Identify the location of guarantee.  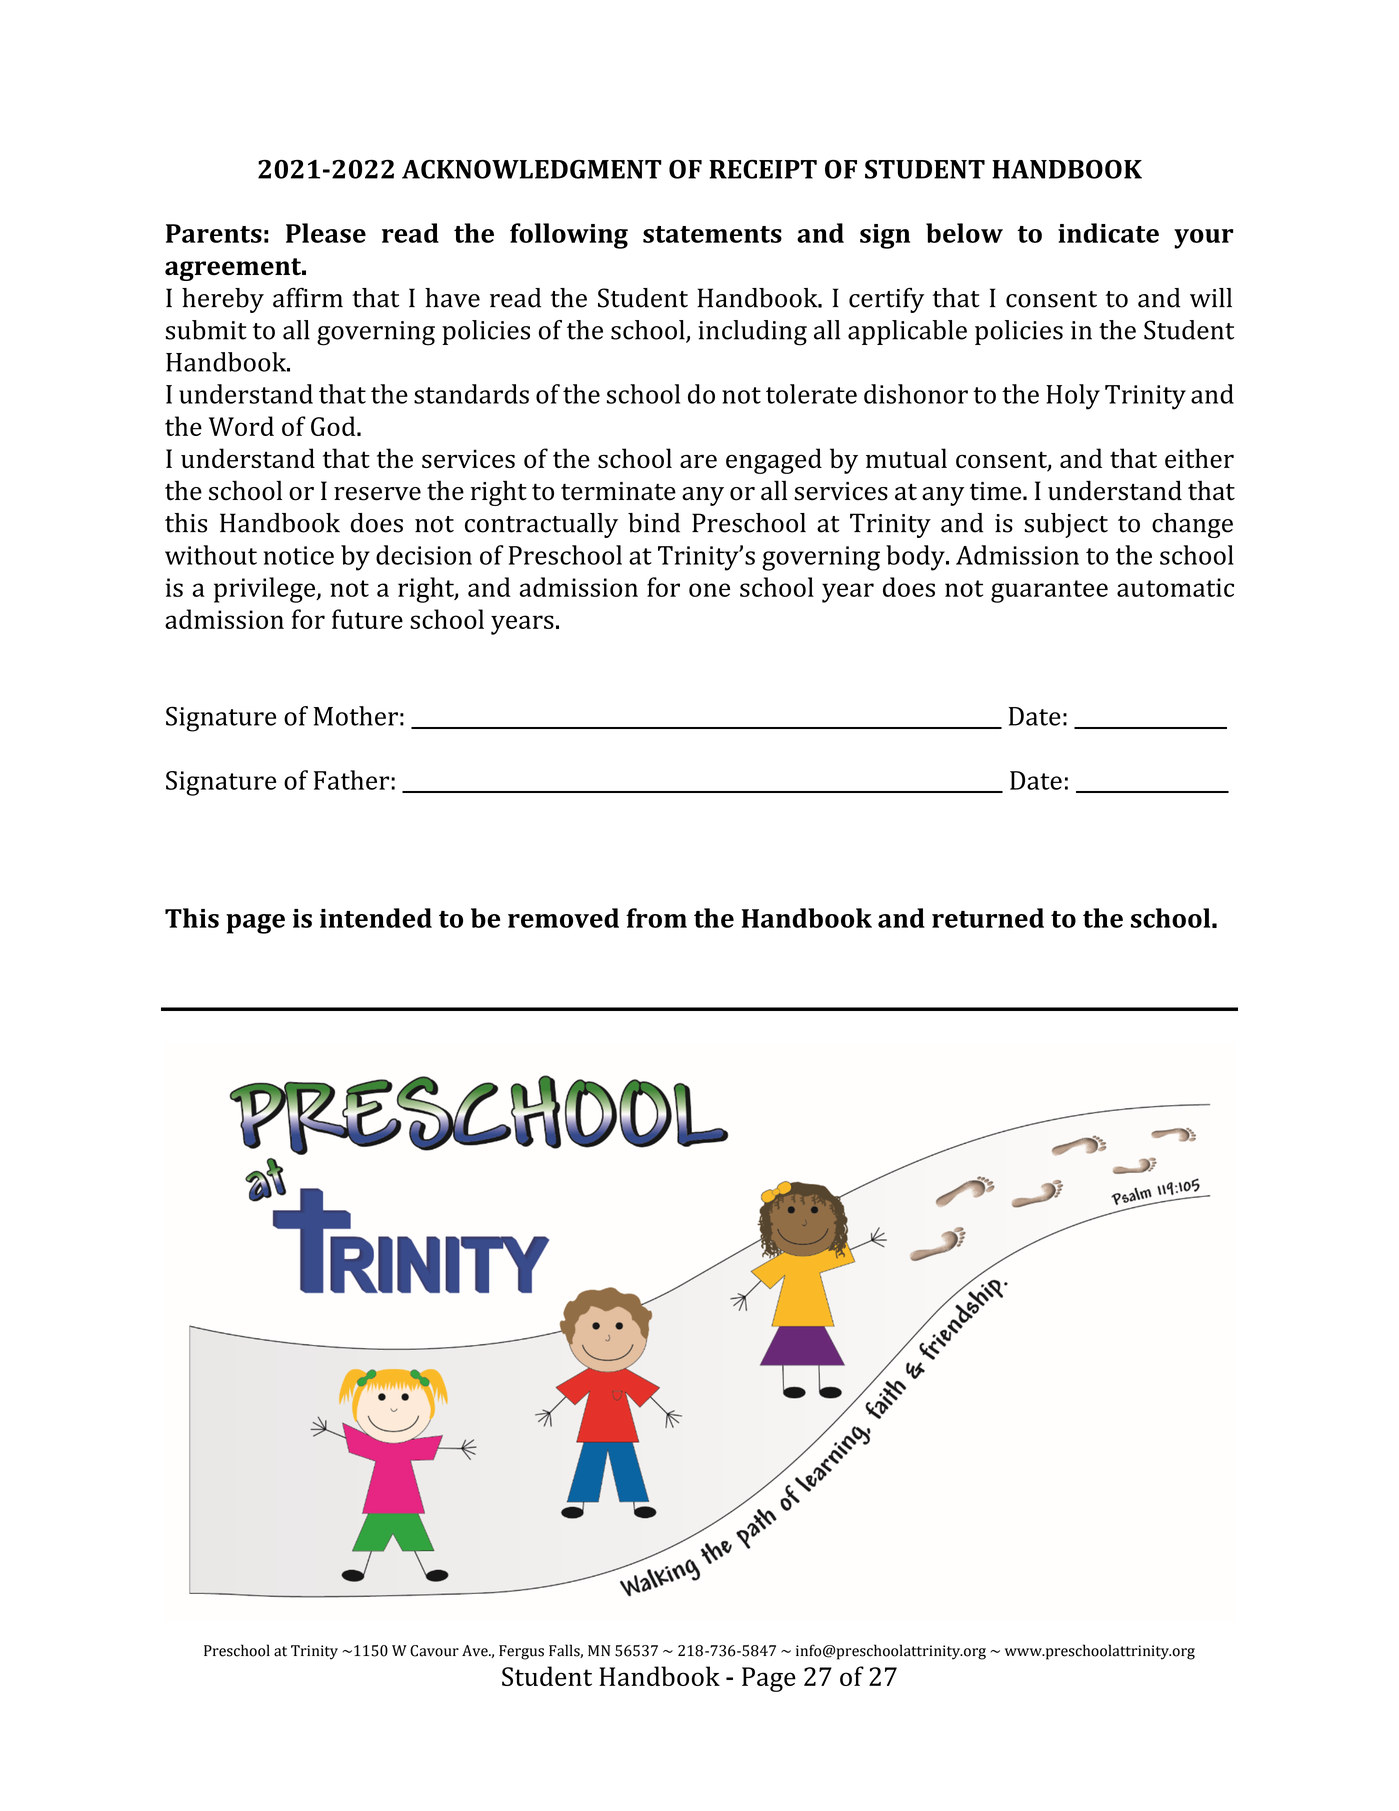
(1049, 591).
